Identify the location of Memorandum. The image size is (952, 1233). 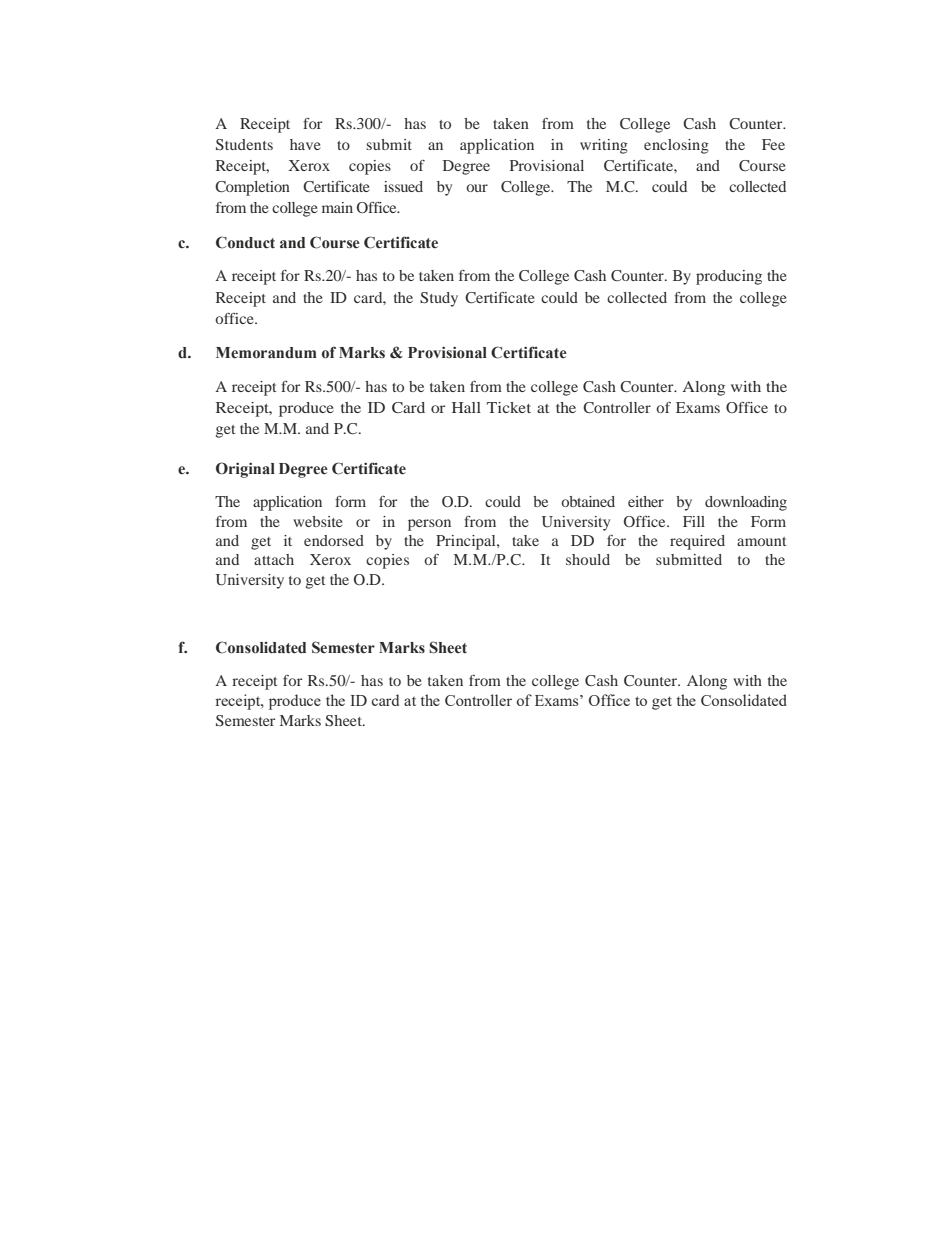
(266, 353).
